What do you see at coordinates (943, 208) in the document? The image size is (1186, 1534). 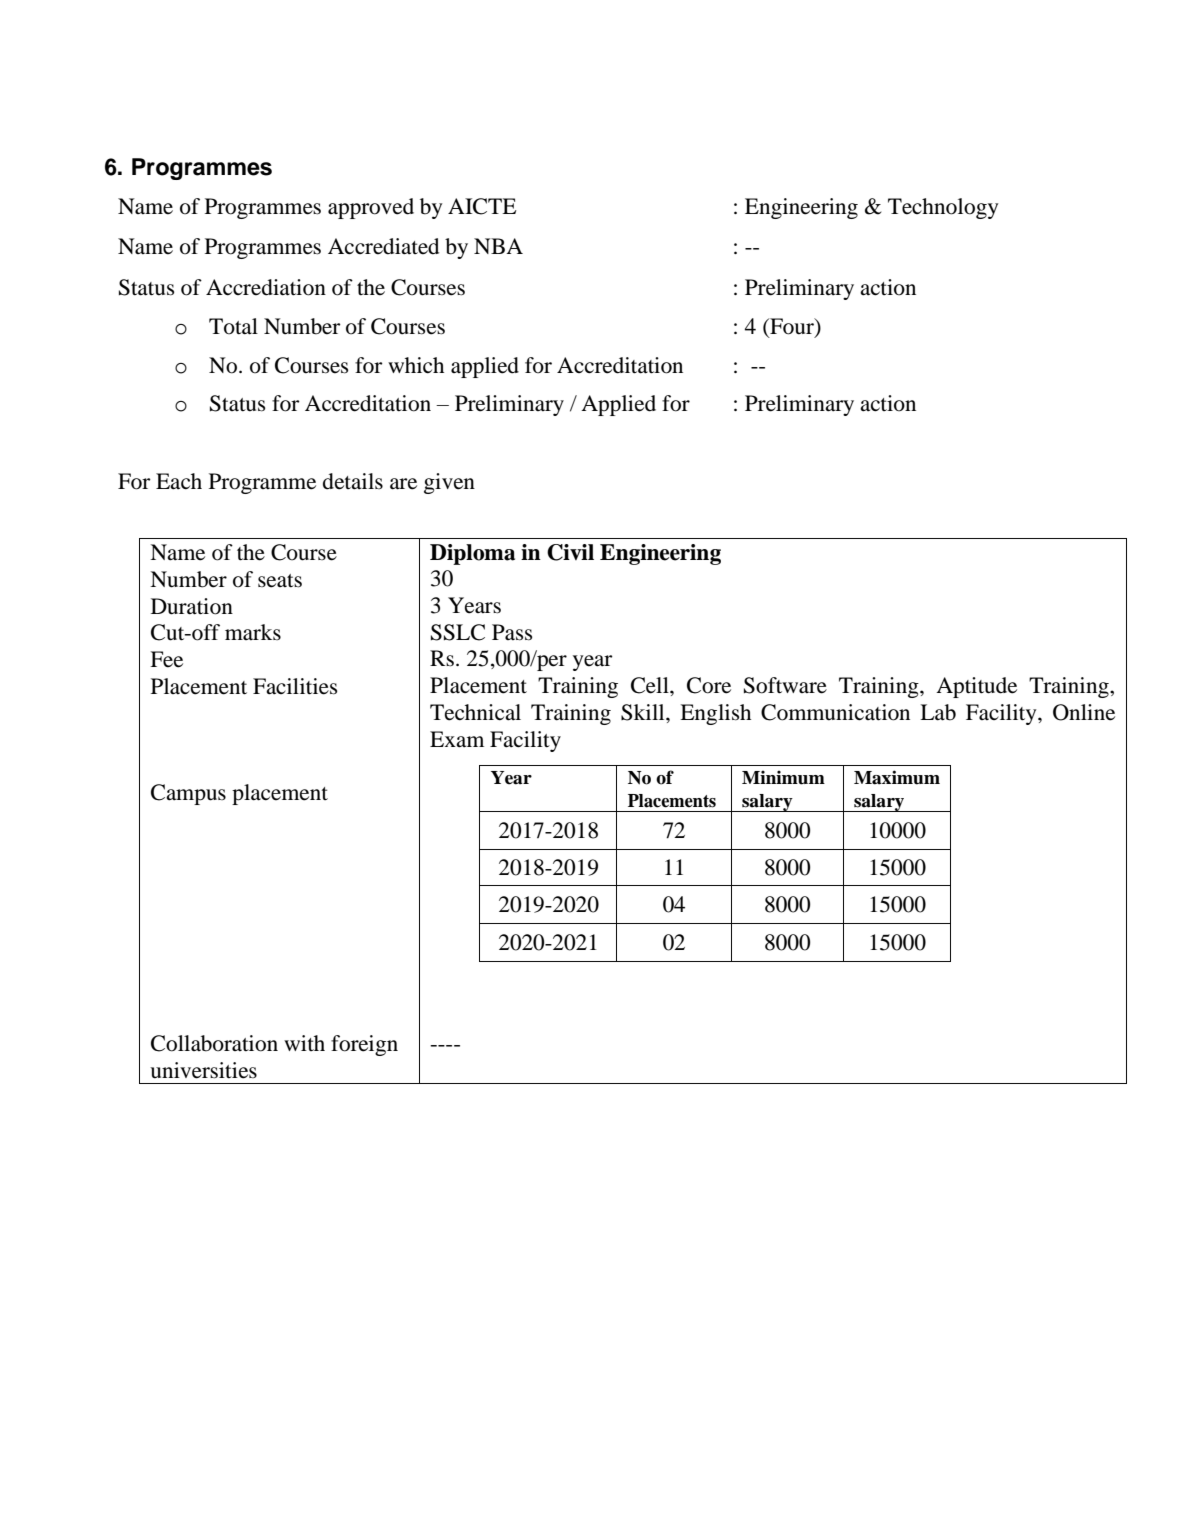 I see `Technology` at bounding box center [943, 208].
